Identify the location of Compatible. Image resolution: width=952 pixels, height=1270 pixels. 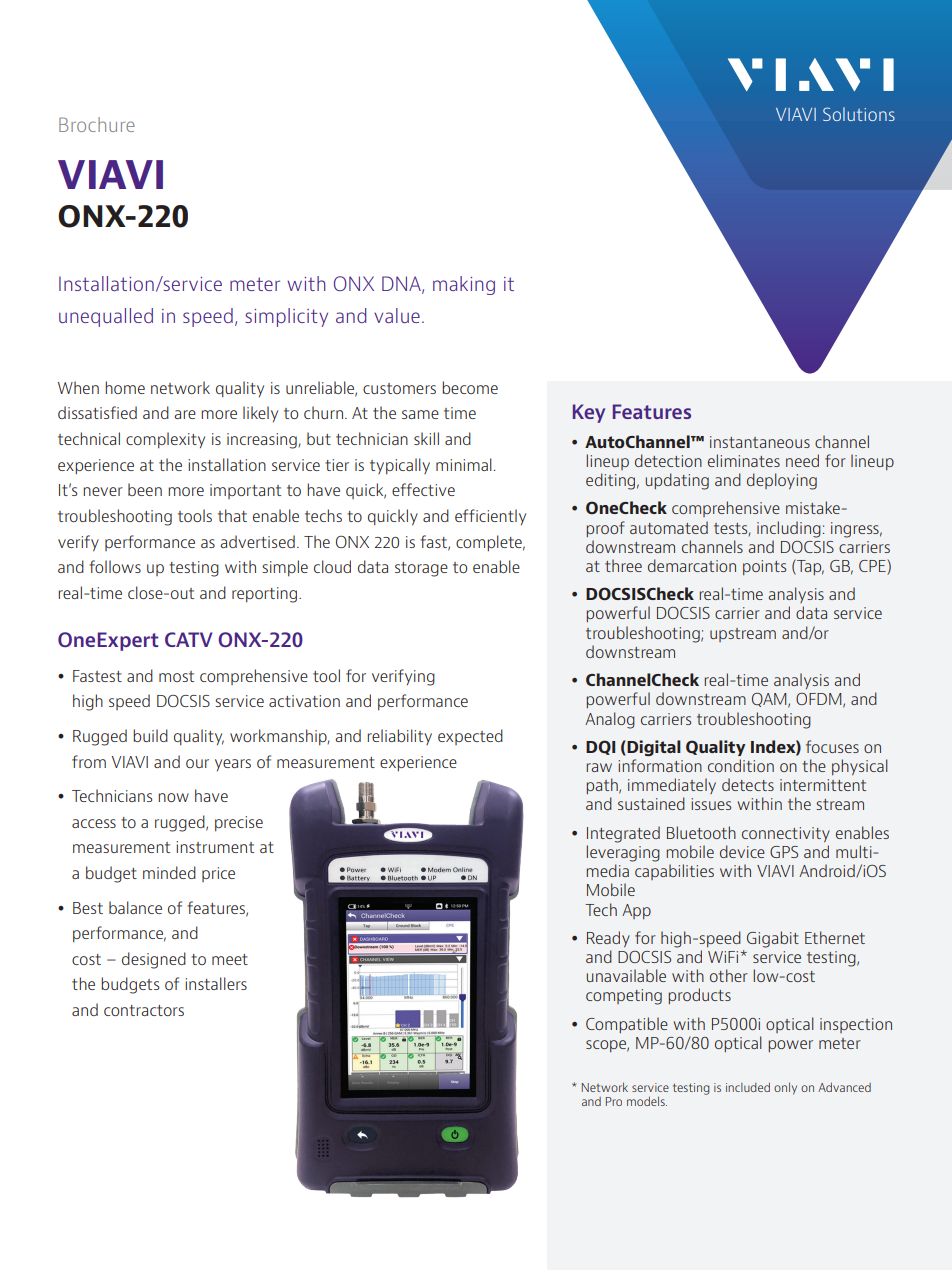
(627, 1025).
